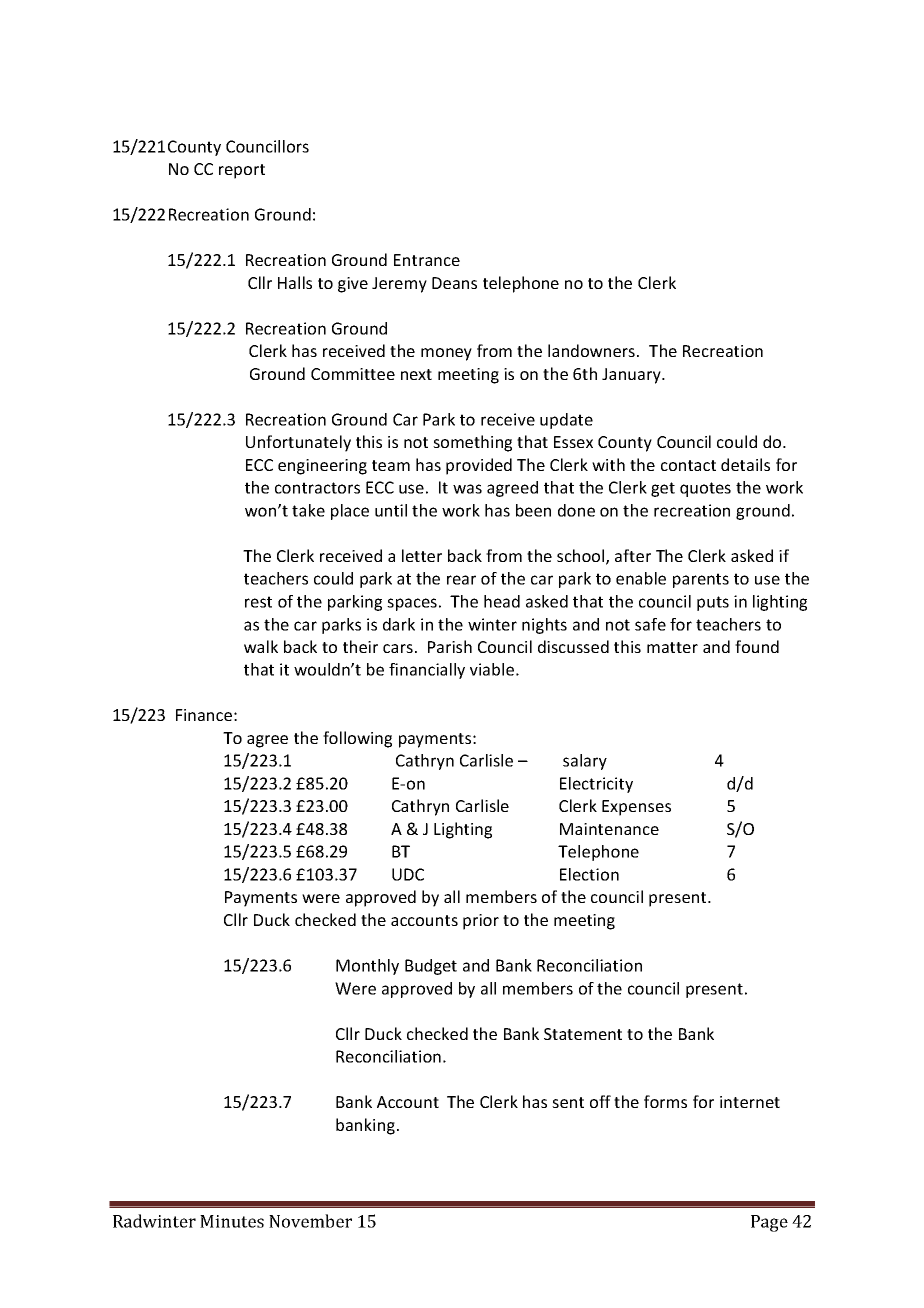 This image has width=924, height=1308. I want to click on November, so click(310, 1221).
